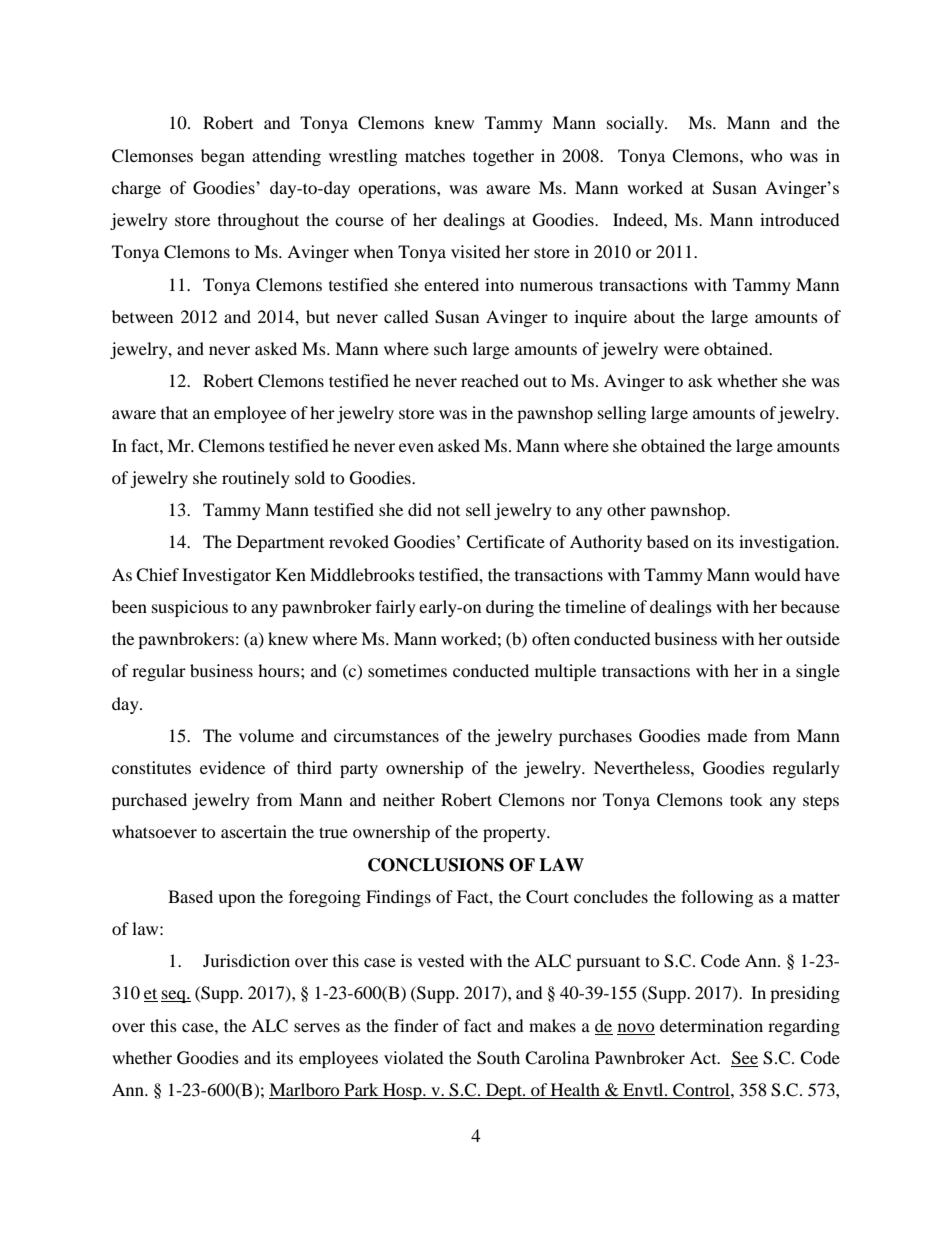 The width and height of the screenshot is (952, 1233). Describe the element at coordinates (305, 1091) in the screenshot. I see `Marlboro` at that location.
